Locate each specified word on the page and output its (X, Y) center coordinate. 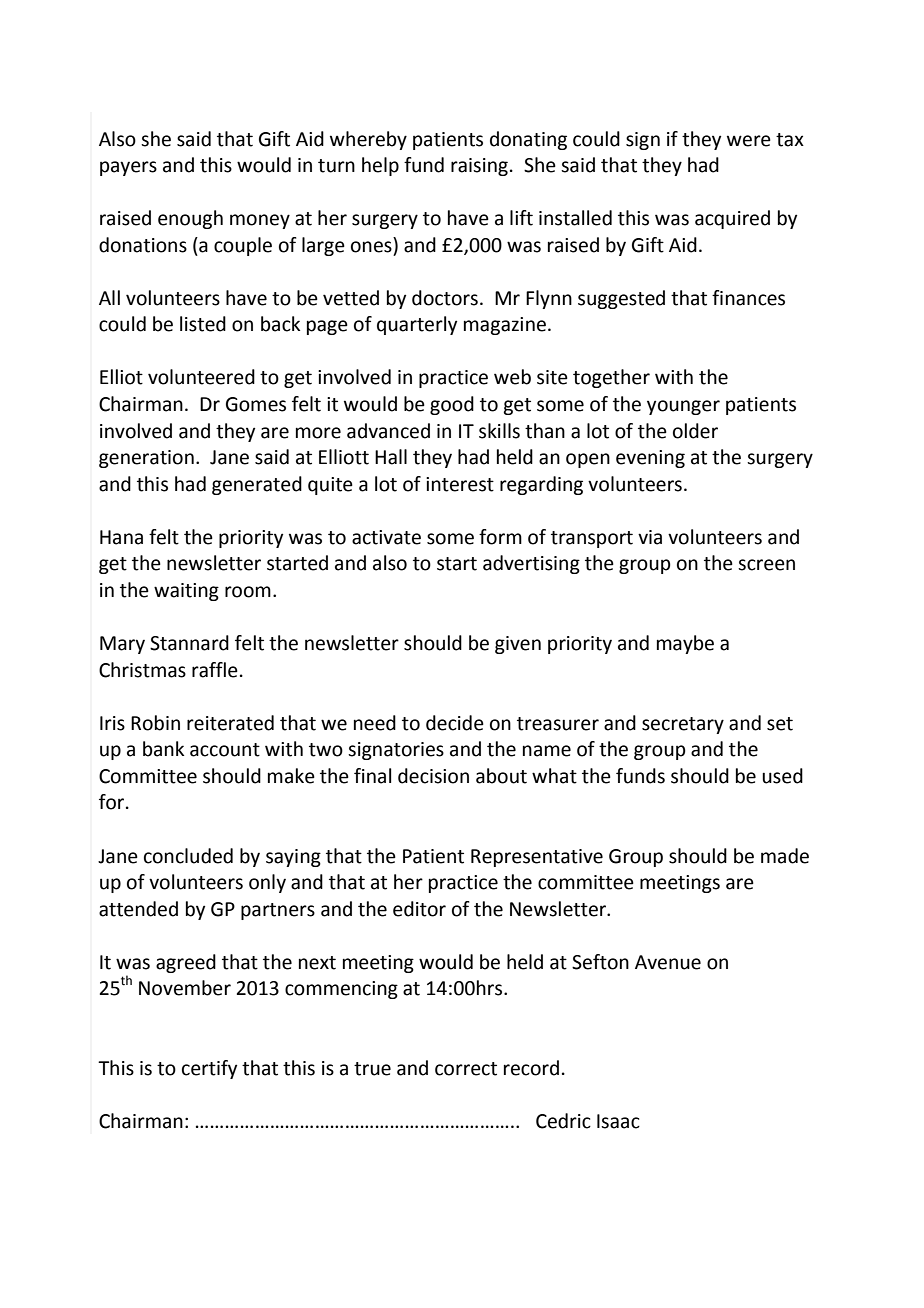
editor (419, 909)
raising (479, 167)
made (785, 856)
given (518, 645)
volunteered (201, 377)
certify (209, 1069)
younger (683, 407)
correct (466, 1069)
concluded (188, 856)
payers (128, 168)
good (452, 405)
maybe (685, 644)
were (749, 141)
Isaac (618, 1121)
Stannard (189, 643)
